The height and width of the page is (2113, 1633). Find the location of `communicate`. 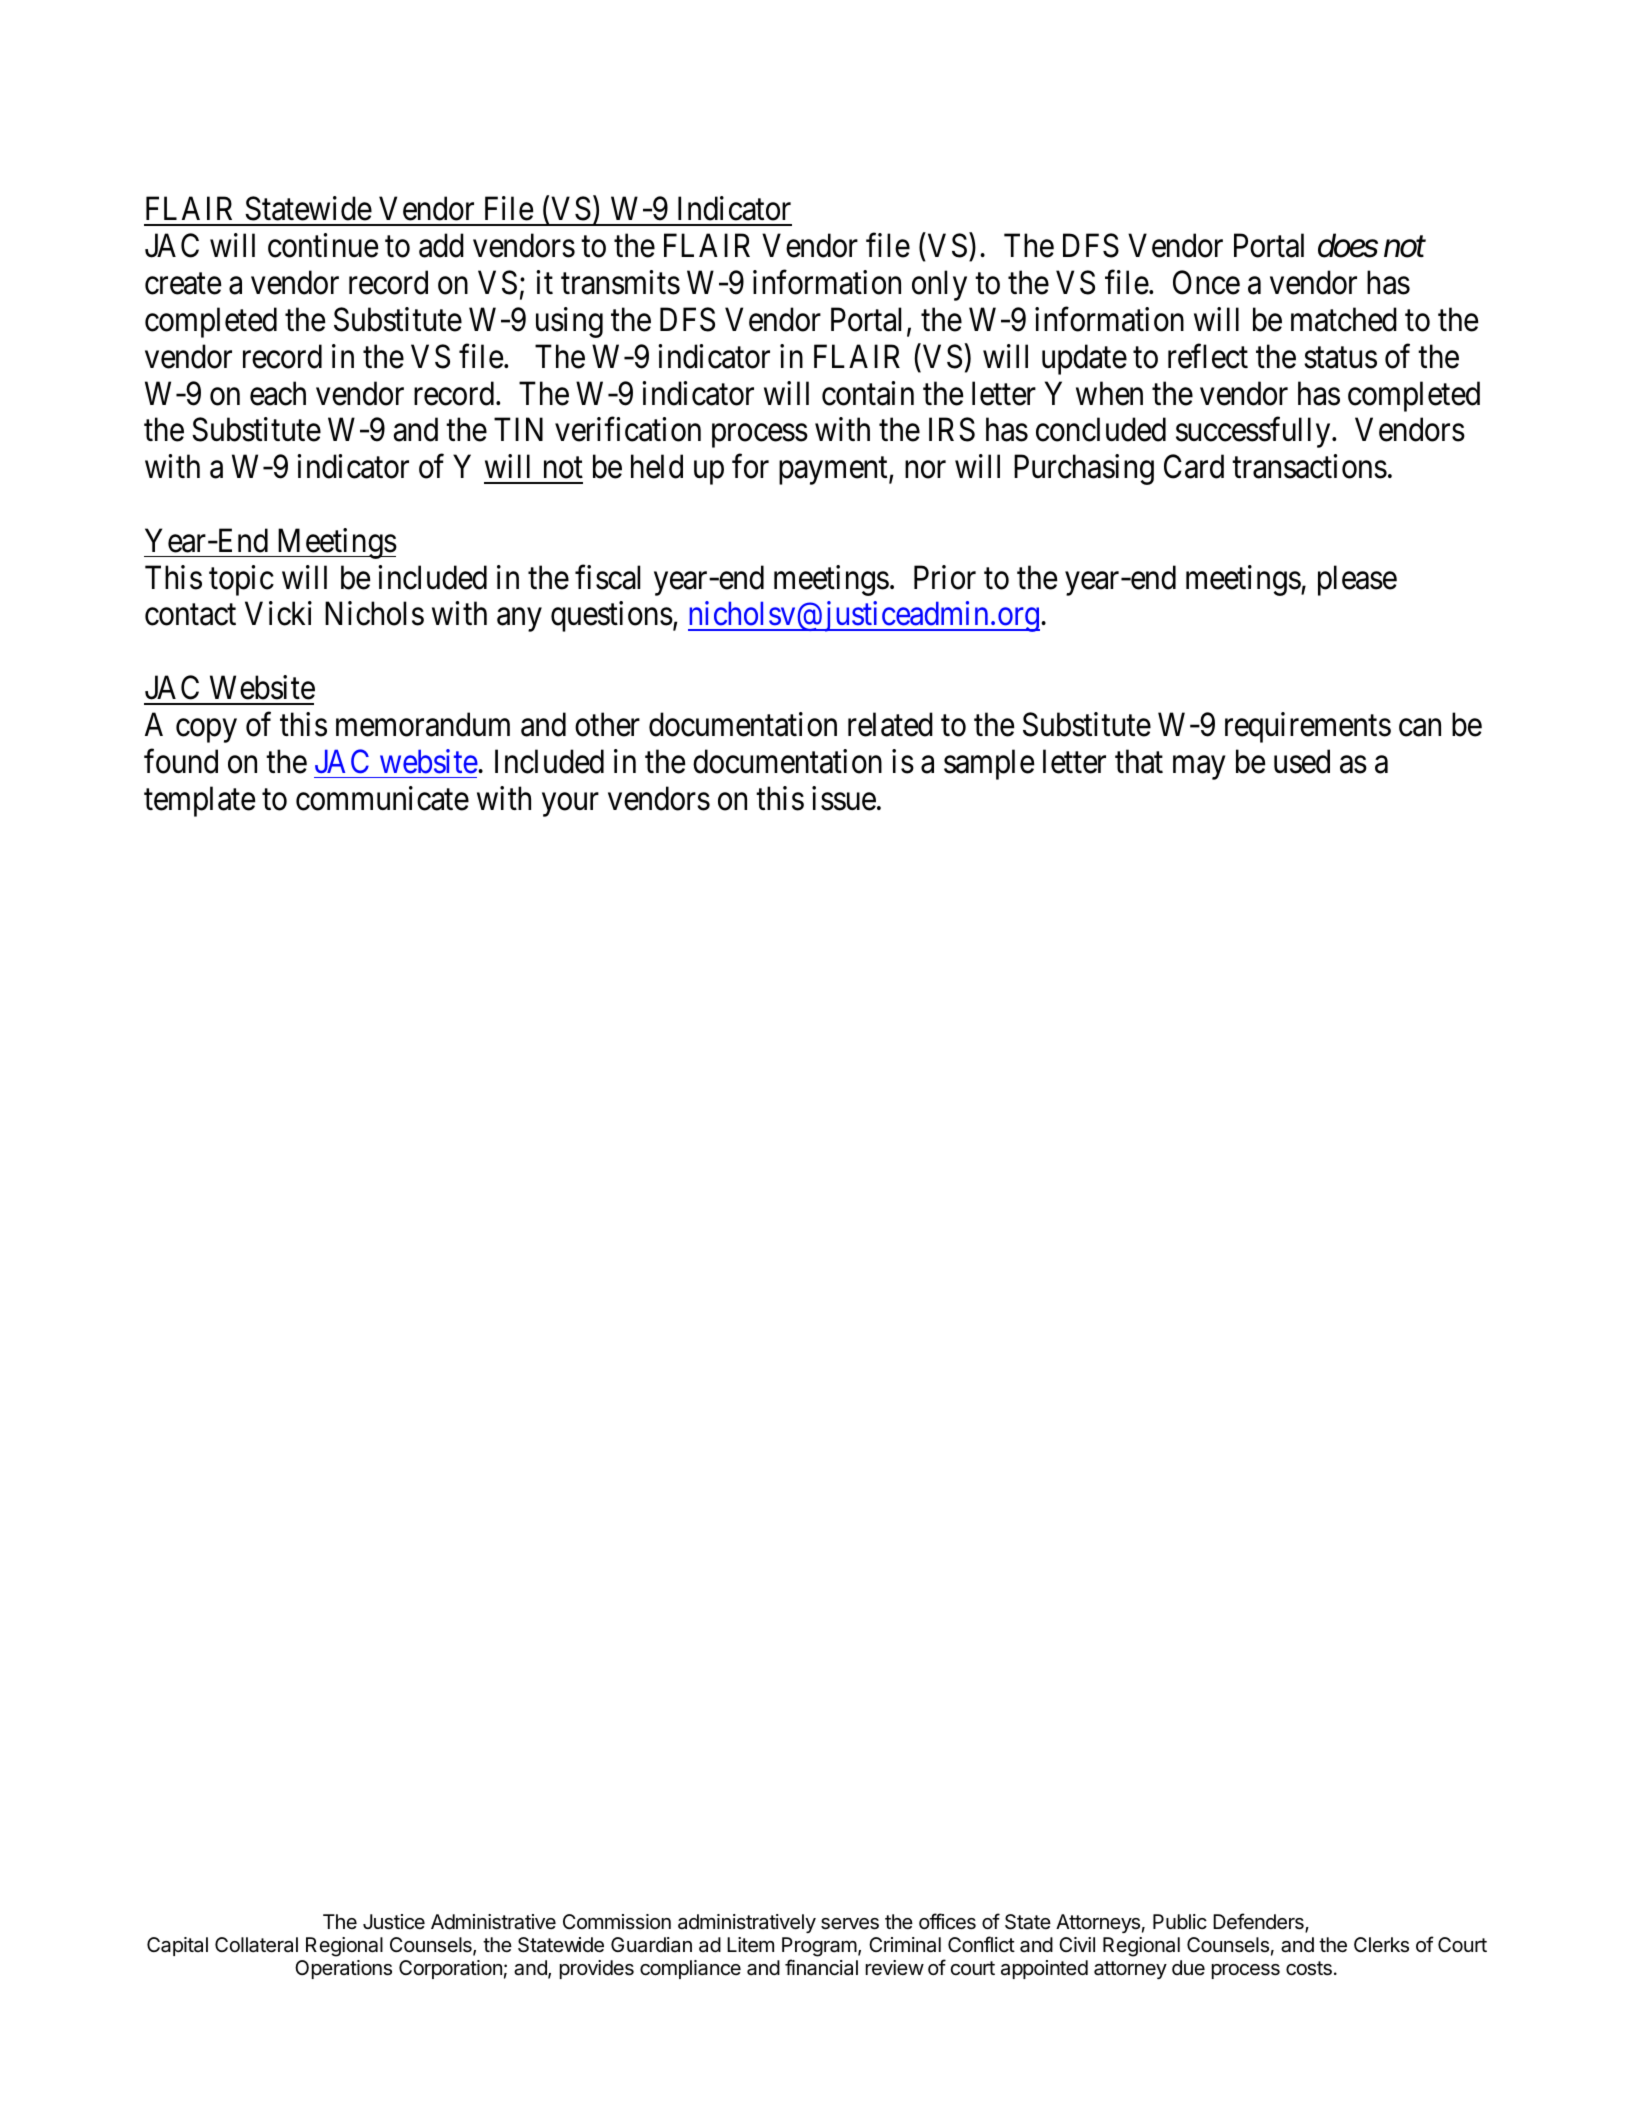

communicate is located at coordinates (382, 798).
